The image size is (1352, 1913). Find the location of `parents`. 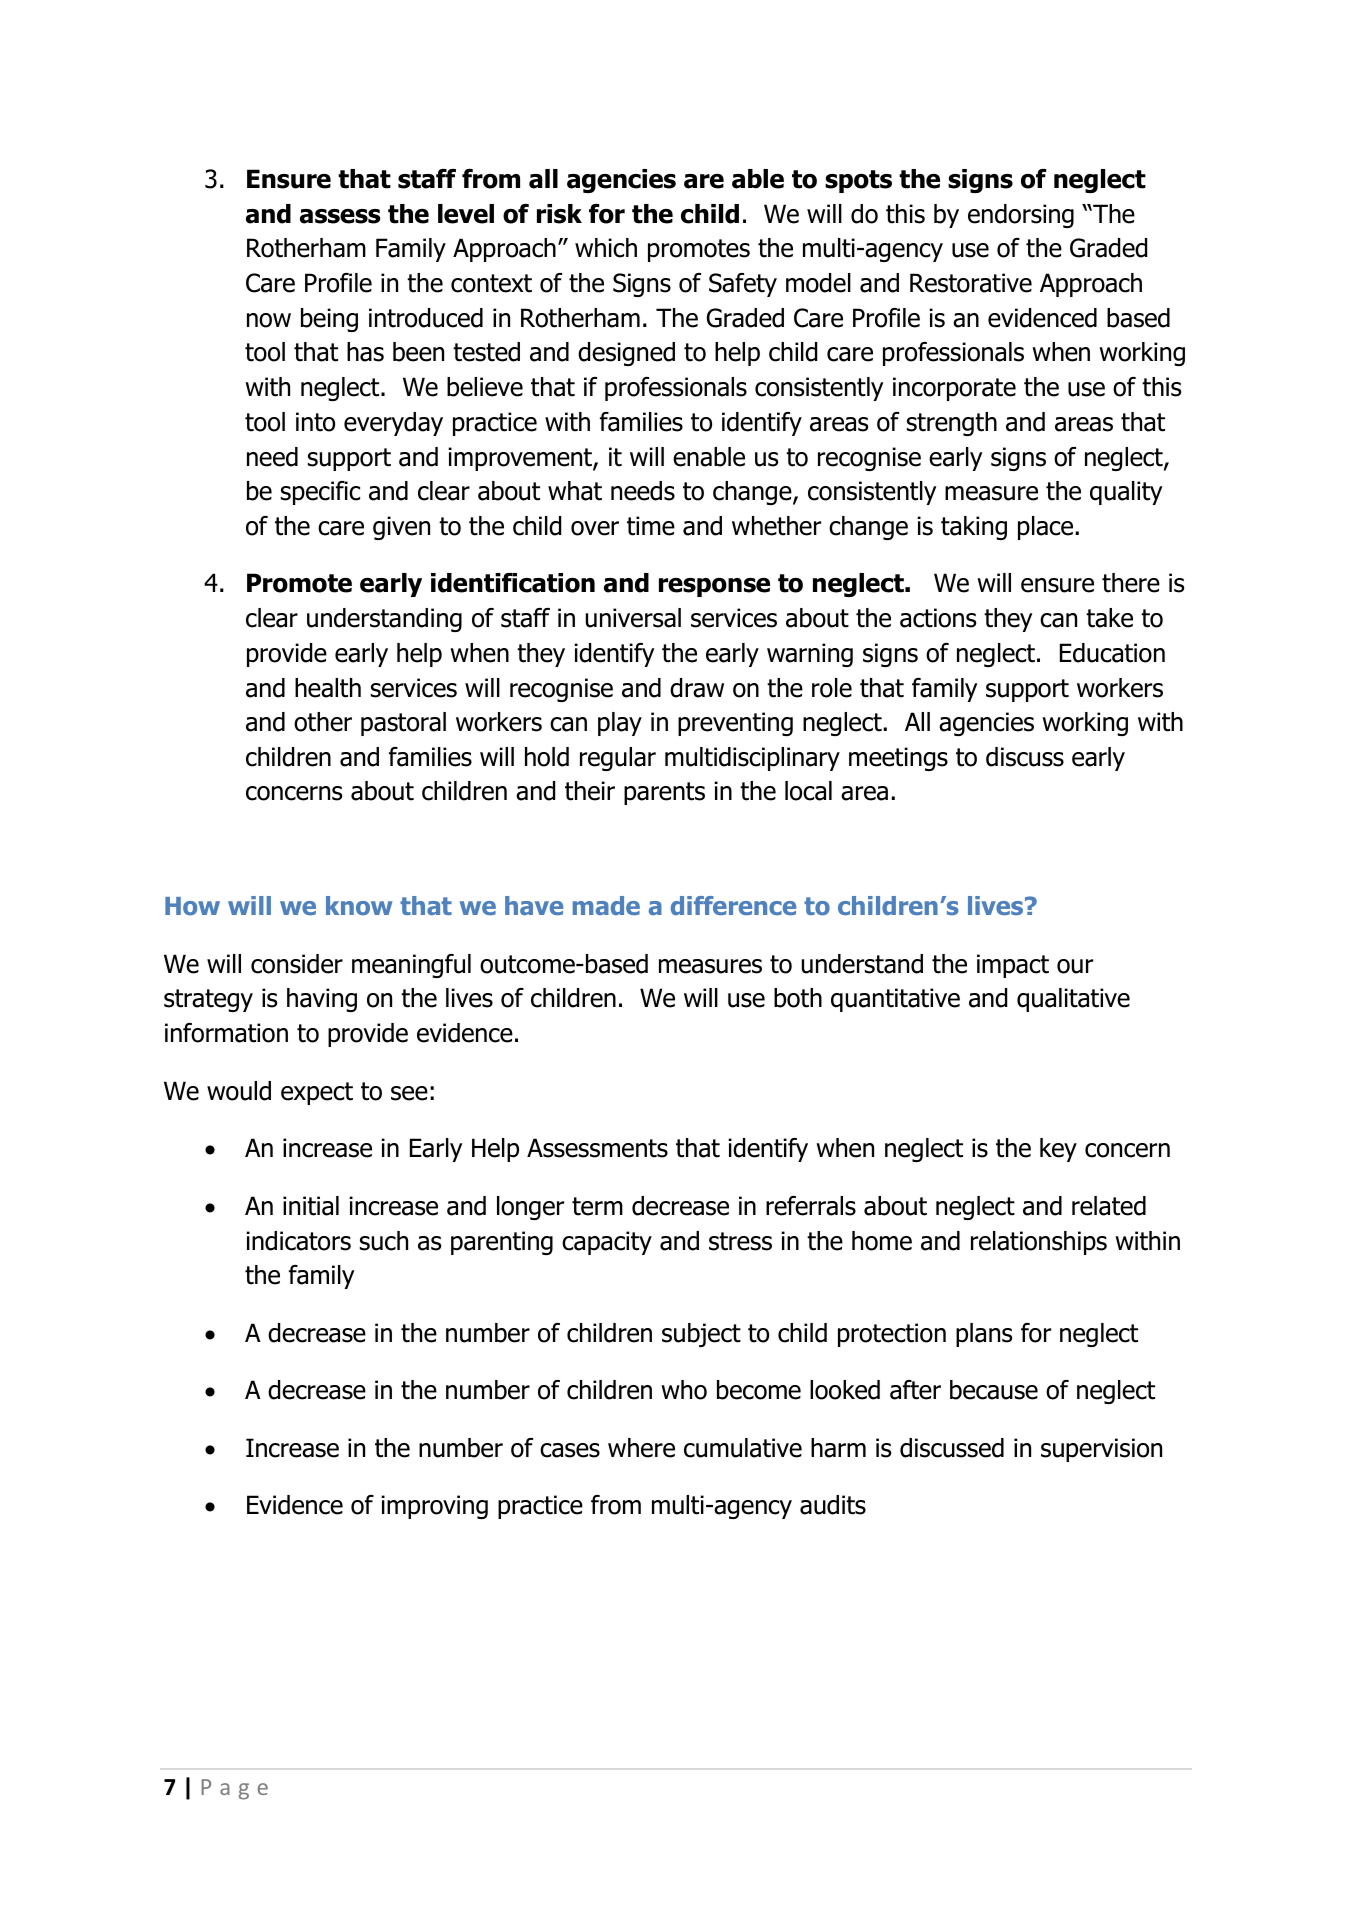

parents is located at coordinates (664, 793).
